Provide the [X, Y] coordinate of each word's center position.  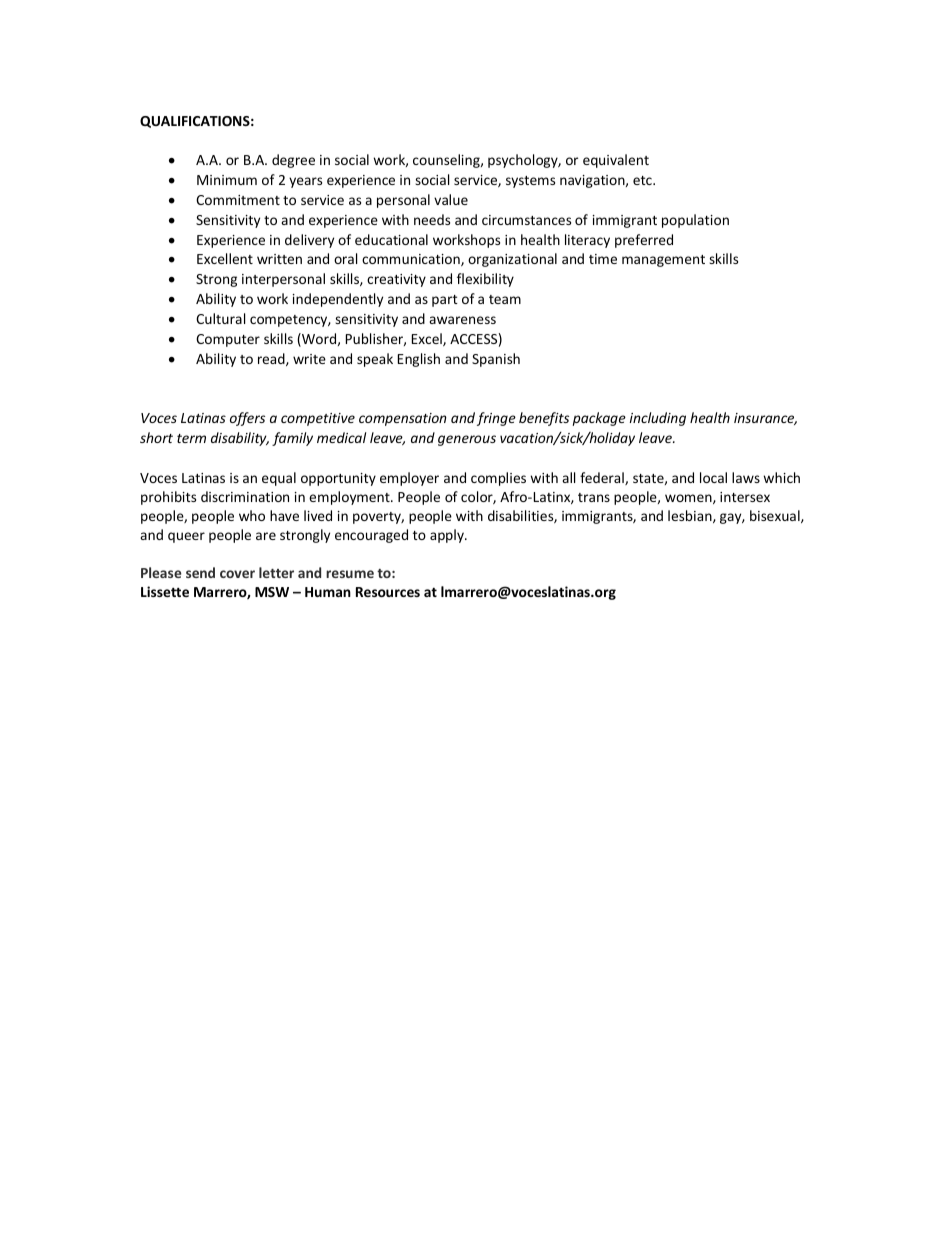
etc [643, 180]
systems [530, 182]
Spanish [496, 360]
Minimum [227, 180]
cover [237, 574]
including [658, 419]
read [272, 359]
